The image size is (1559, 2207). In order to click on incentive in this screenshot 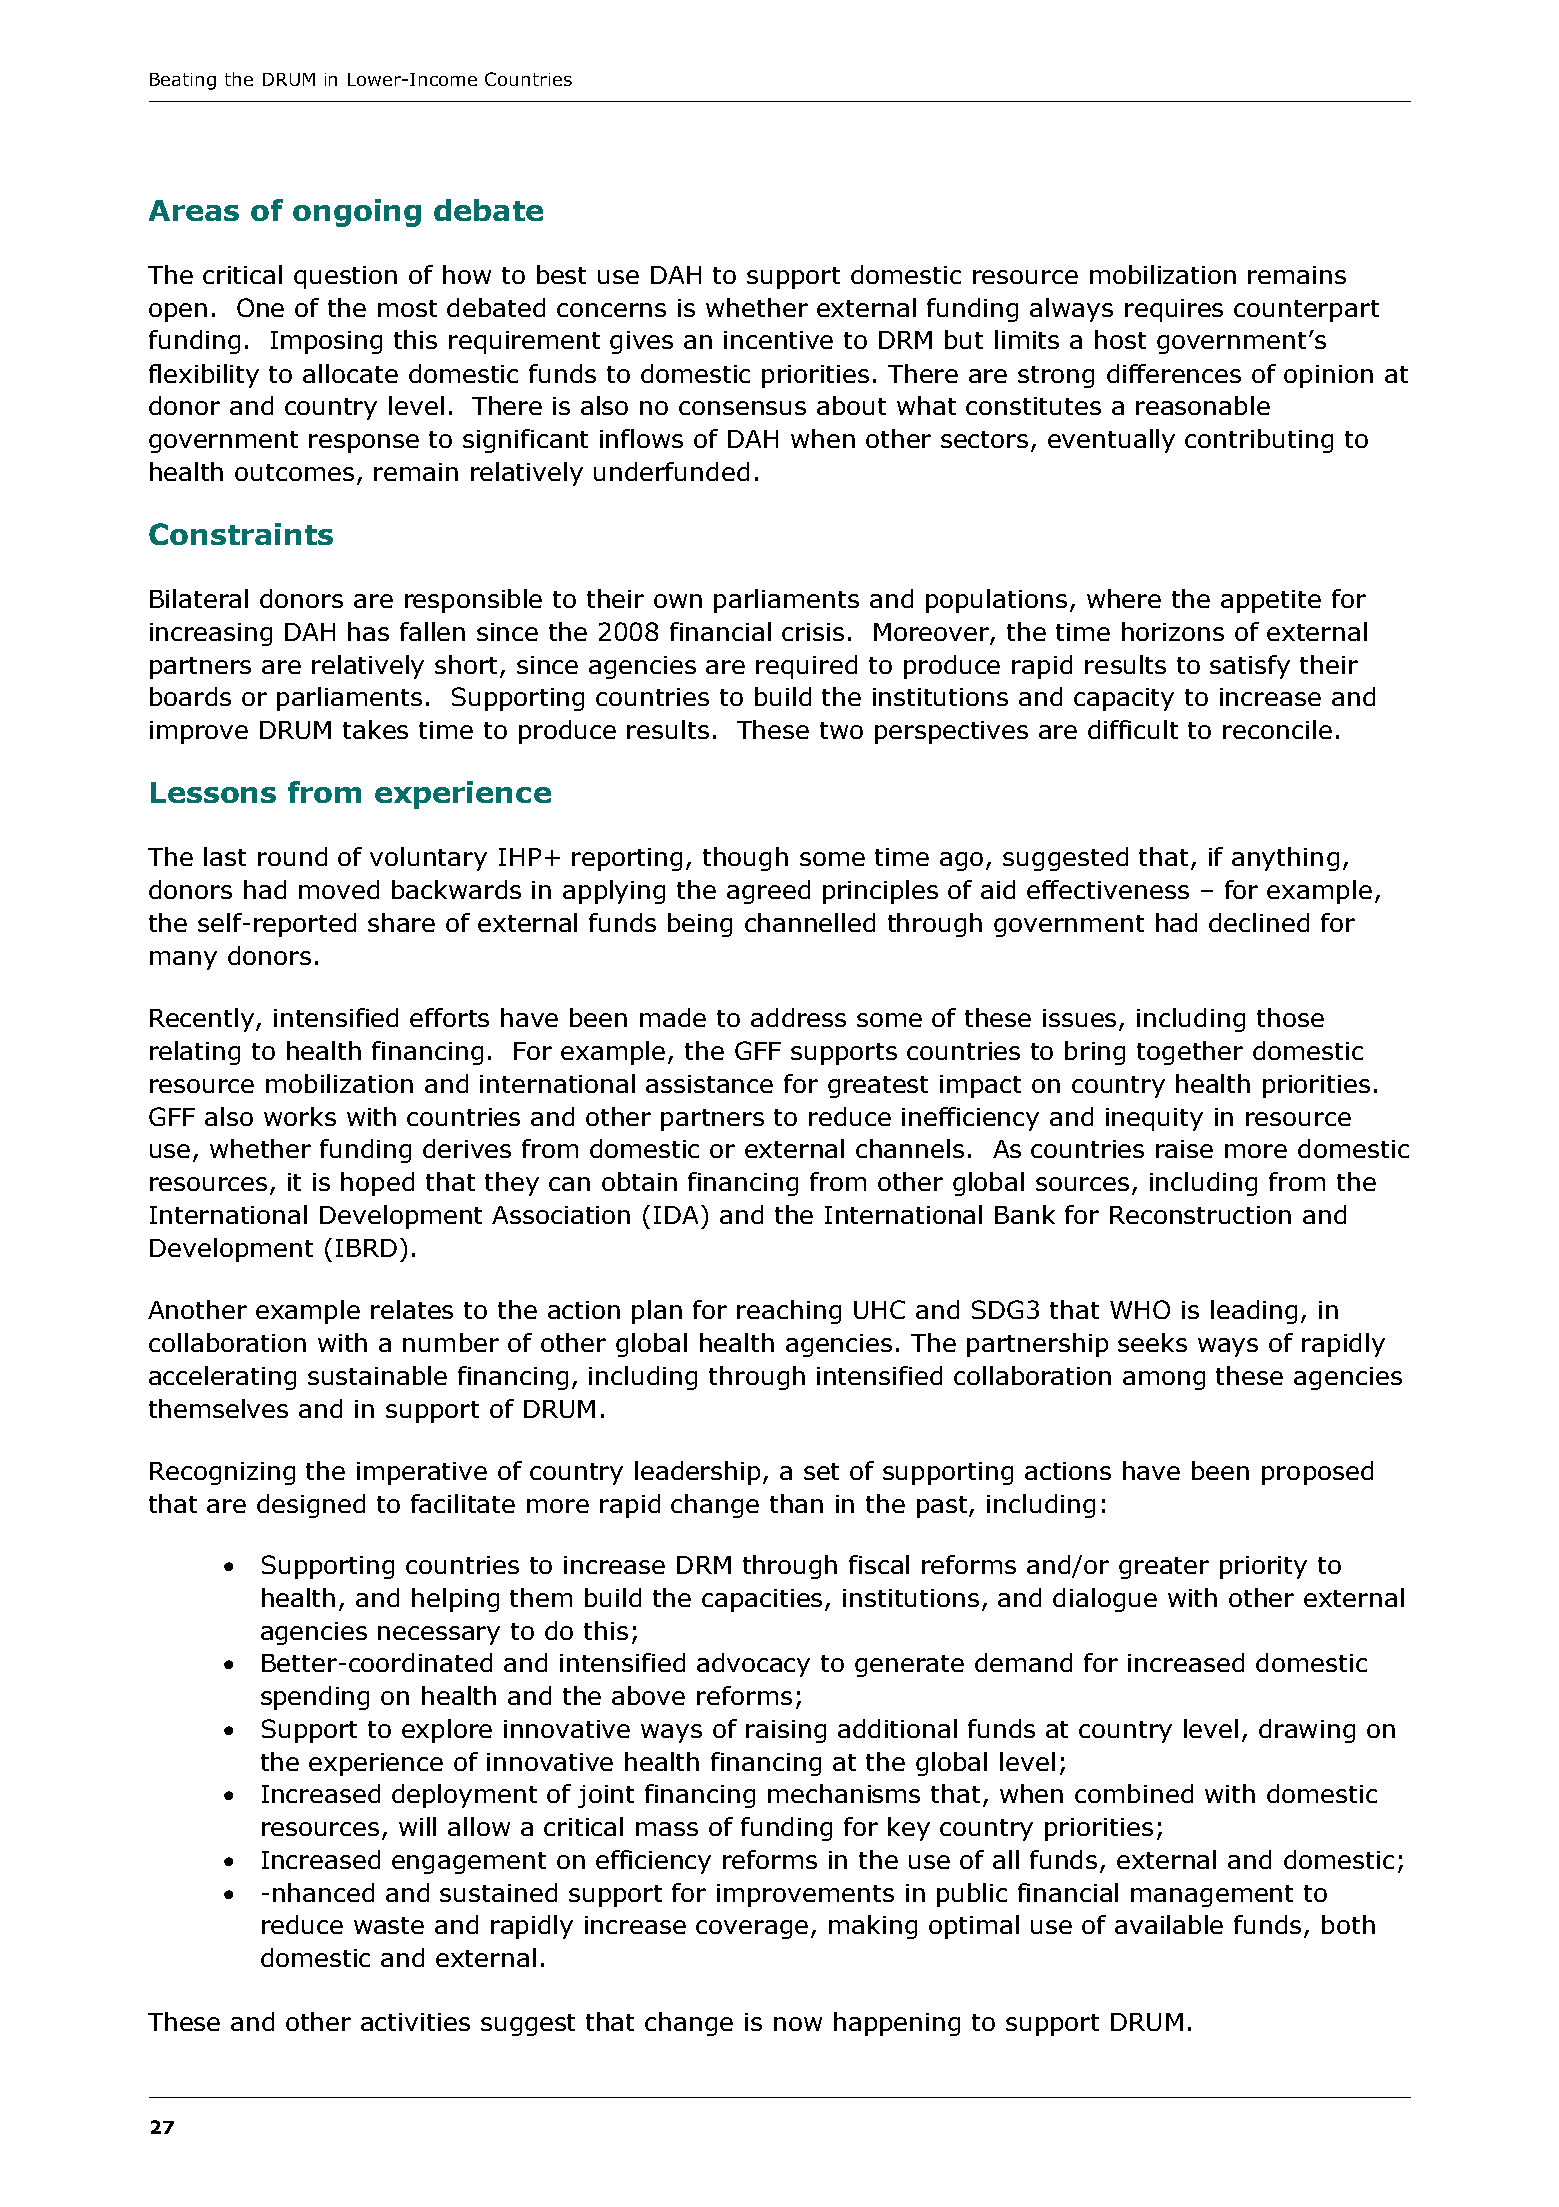, I will do `click(778, 340)`.
